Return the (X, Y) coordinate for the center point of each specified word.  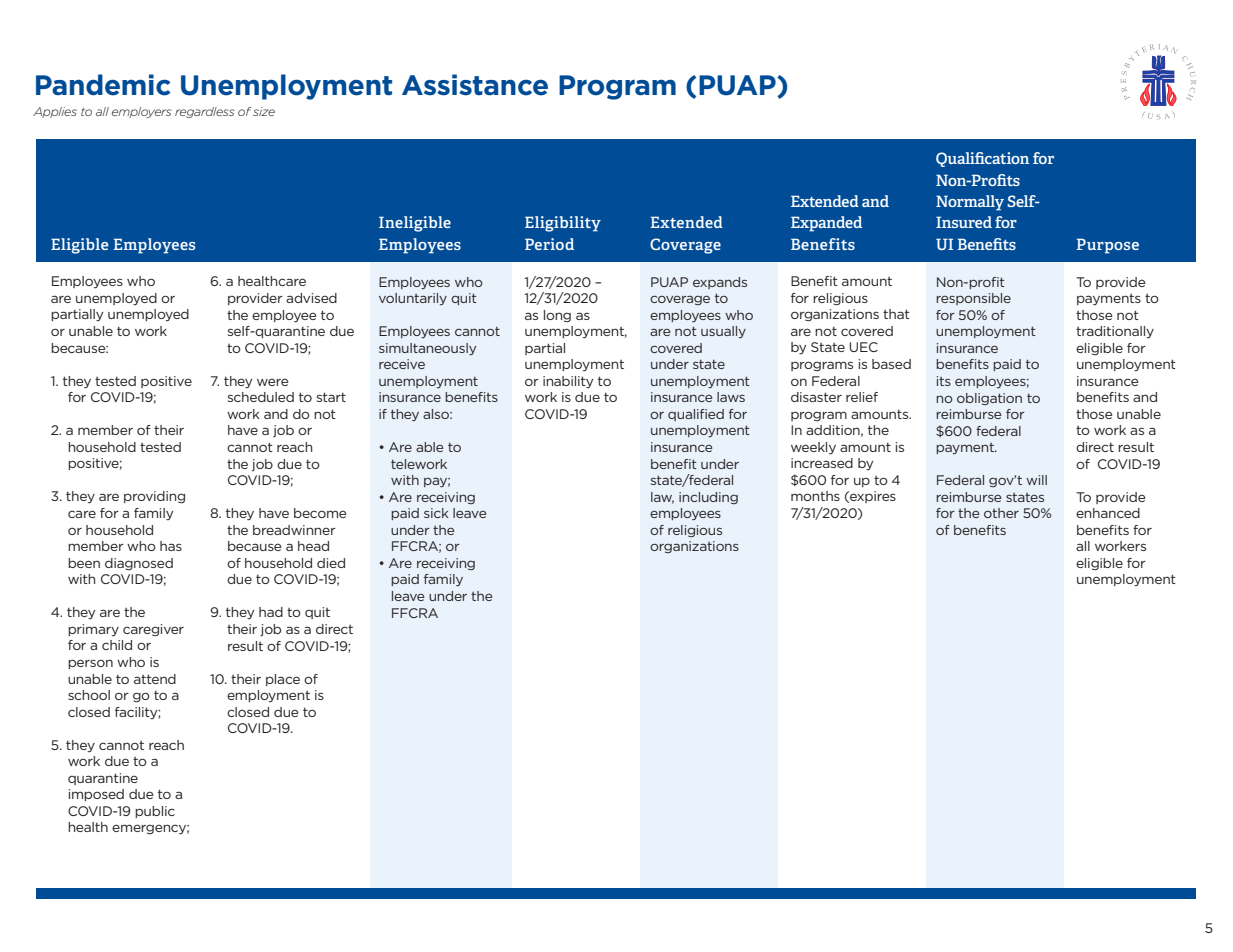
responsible (973, 299)
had (271, 612)
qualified (696, 415)
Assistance (475, 85)
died (331, 563)
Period (549, 244)
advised (311, 298)
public (155, 812)
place (283, 680)
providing (154, 497)
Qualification (982, 159)
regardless (205, 112)
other (1001, 513)
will (1036, 480)
